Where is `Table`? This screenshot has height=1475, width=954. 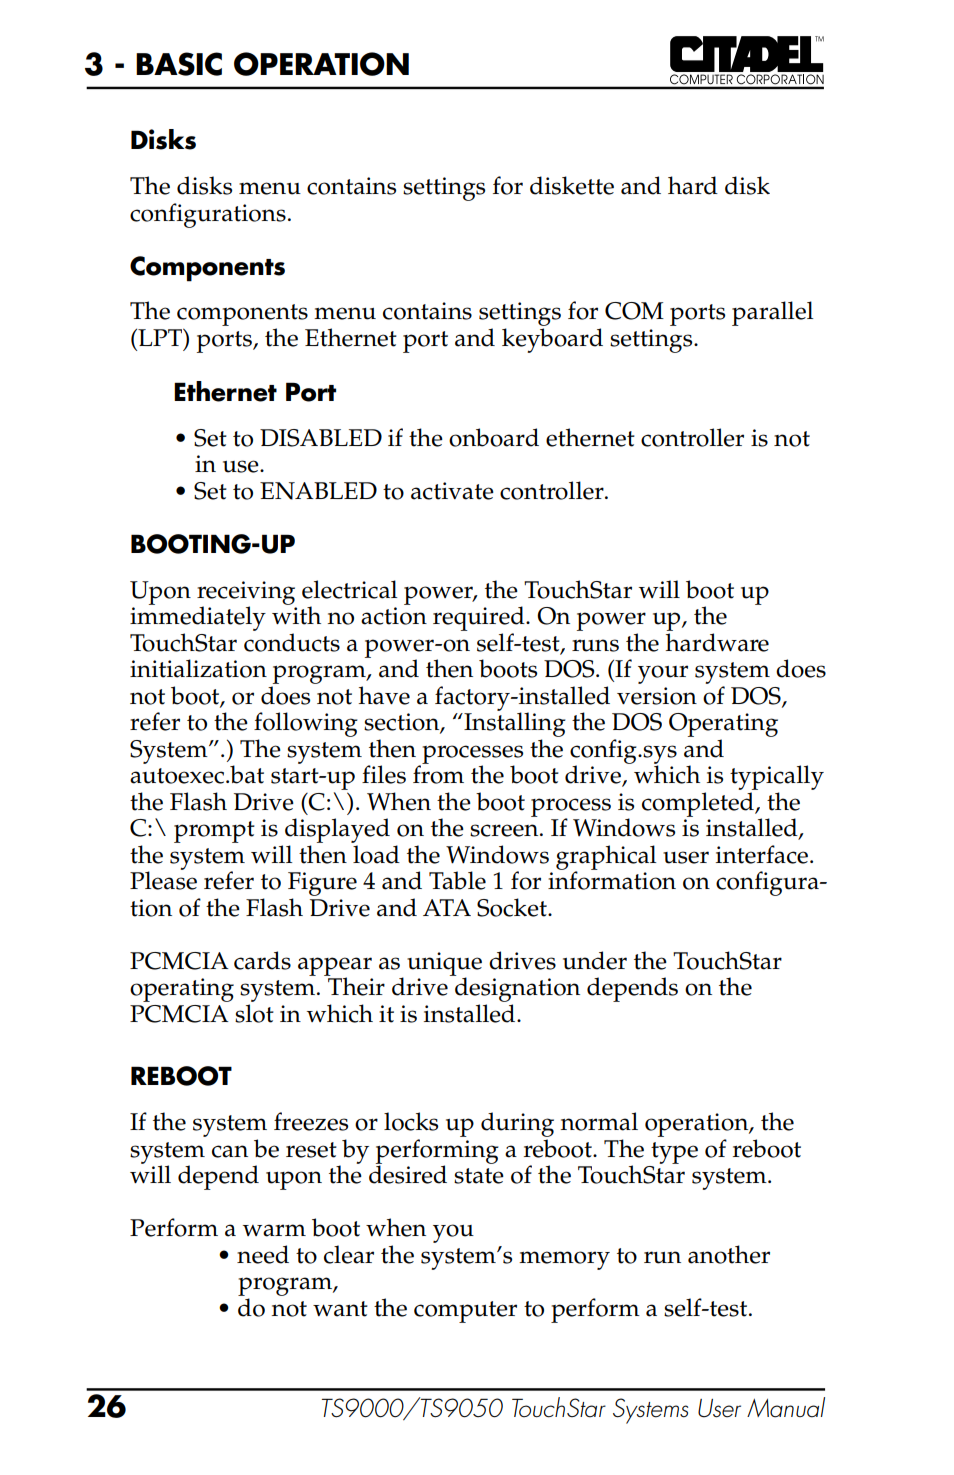 Table is located at coordinates (457, 880).
